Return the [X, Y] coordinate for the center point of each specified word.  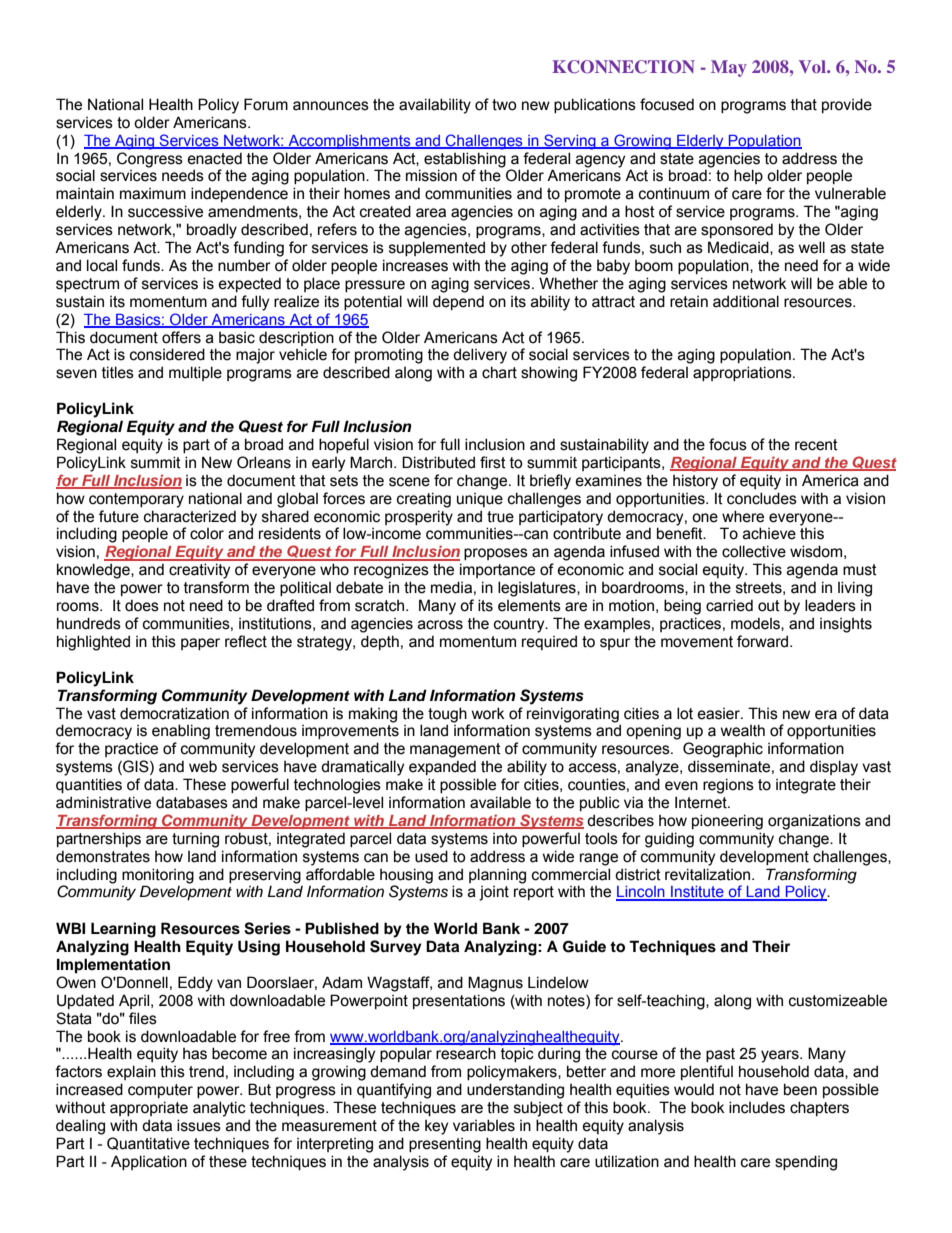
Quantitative [148, 1143]
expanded [442, 767]
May [729, 68]
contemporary [136, 500]
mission [431, 175]
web [203, 766]
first [493, 462]
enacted [215, 158]
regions [728, 786]
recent [816, 445]
